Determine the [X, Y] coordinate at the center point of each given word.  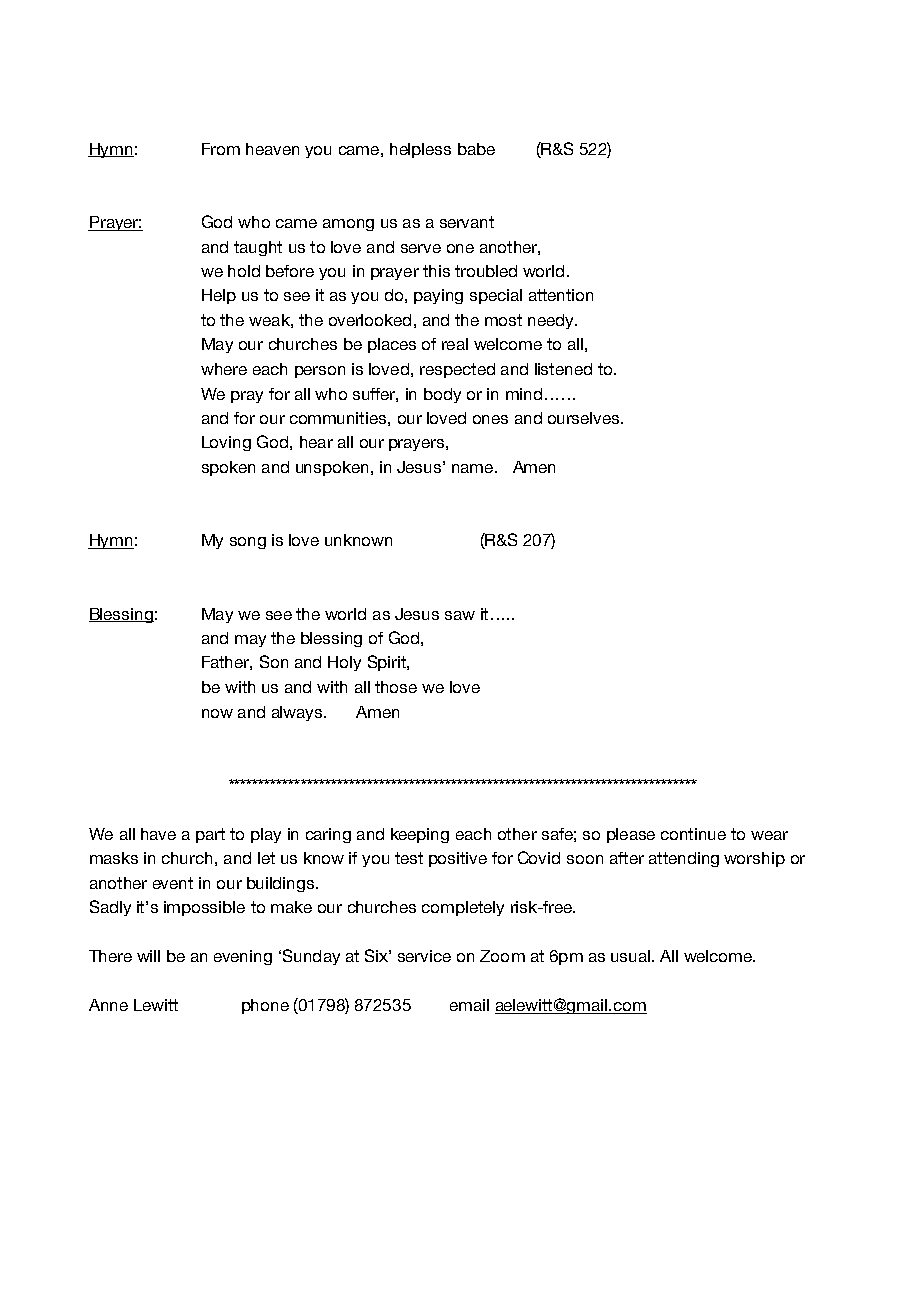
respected [457, 370]
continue [693, 834]
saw [460, 615]
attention [561, 295]
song [248, 543]
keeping [420, 835]
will [148, 956]
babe [476, 149]
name [474, 468]
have [158, 834]
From [221, 149]
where [224, 369]
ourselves [585, 418]
